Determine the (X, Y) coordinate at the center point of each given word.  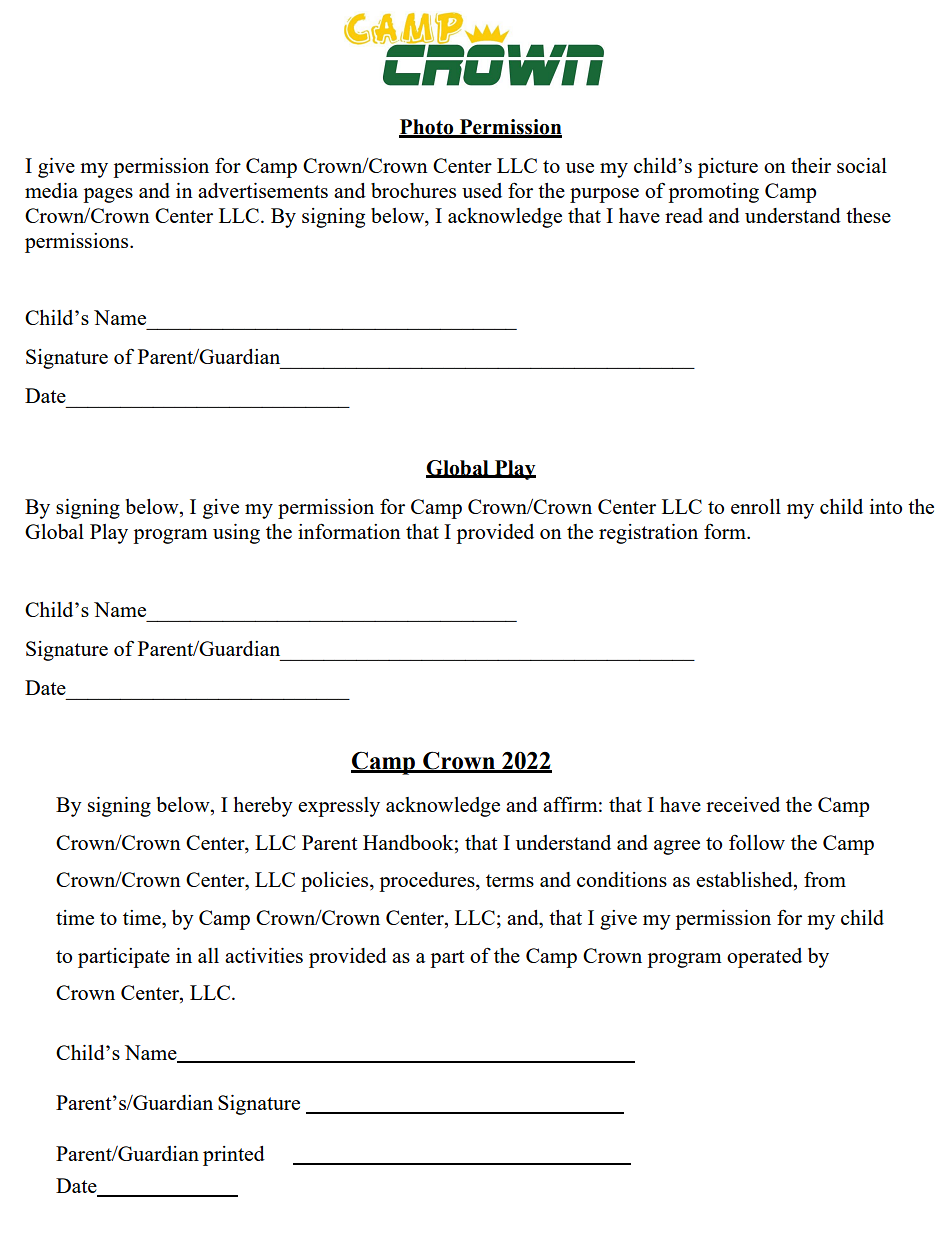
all (208, 955)
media (51, 190)
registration (648, 534)
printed (234, 1156)
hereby (263, 807)
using (236, 534)
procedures (428, 882)
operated (764, 958)
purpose (604, 195)
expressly (339, 807)
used (482, 190)
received (743, 804)
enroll (756, 506)
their (811, 165)
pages (108, 195)
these (868, 215)
